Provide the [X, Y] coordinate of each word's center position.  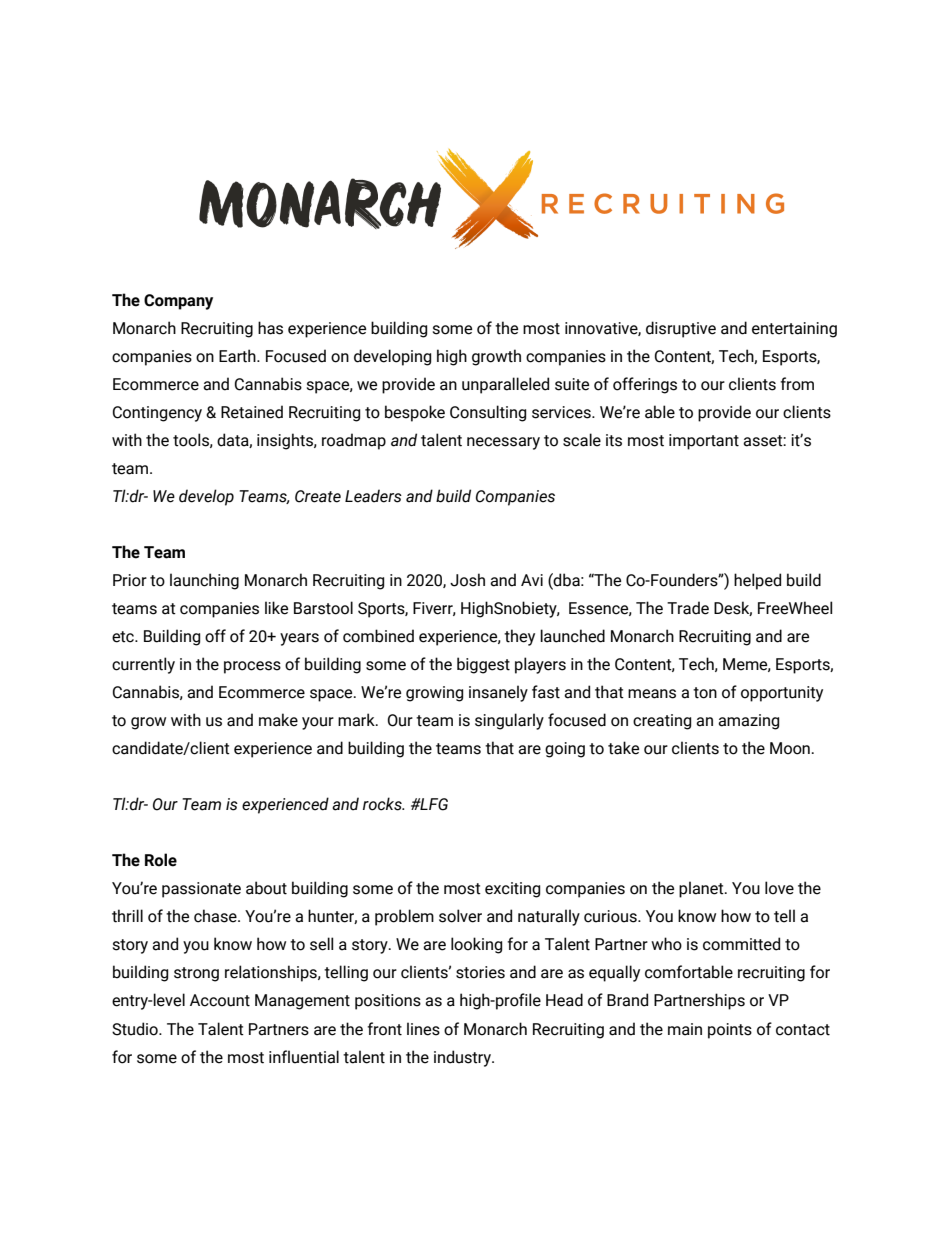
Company [178, 302]
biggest [483, 665]
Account [220, 1000]
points [730, 1031]
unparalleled [505, 385]
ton [705, 693]
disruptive [681, 329]
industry [463, 1058]
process [252, 667]
